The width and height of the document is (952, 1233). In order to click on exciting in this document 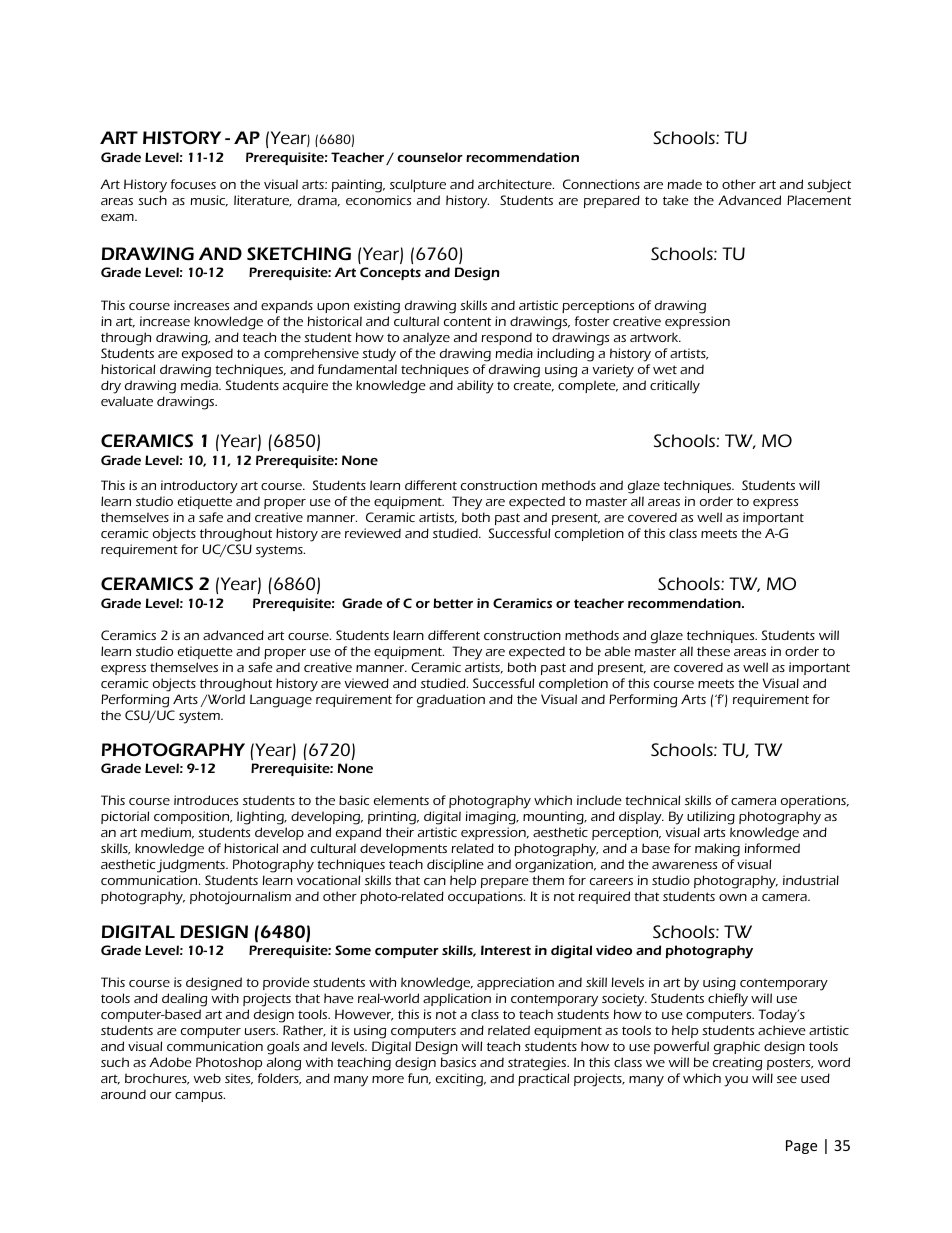, I will do `click(461, 1080)`.
